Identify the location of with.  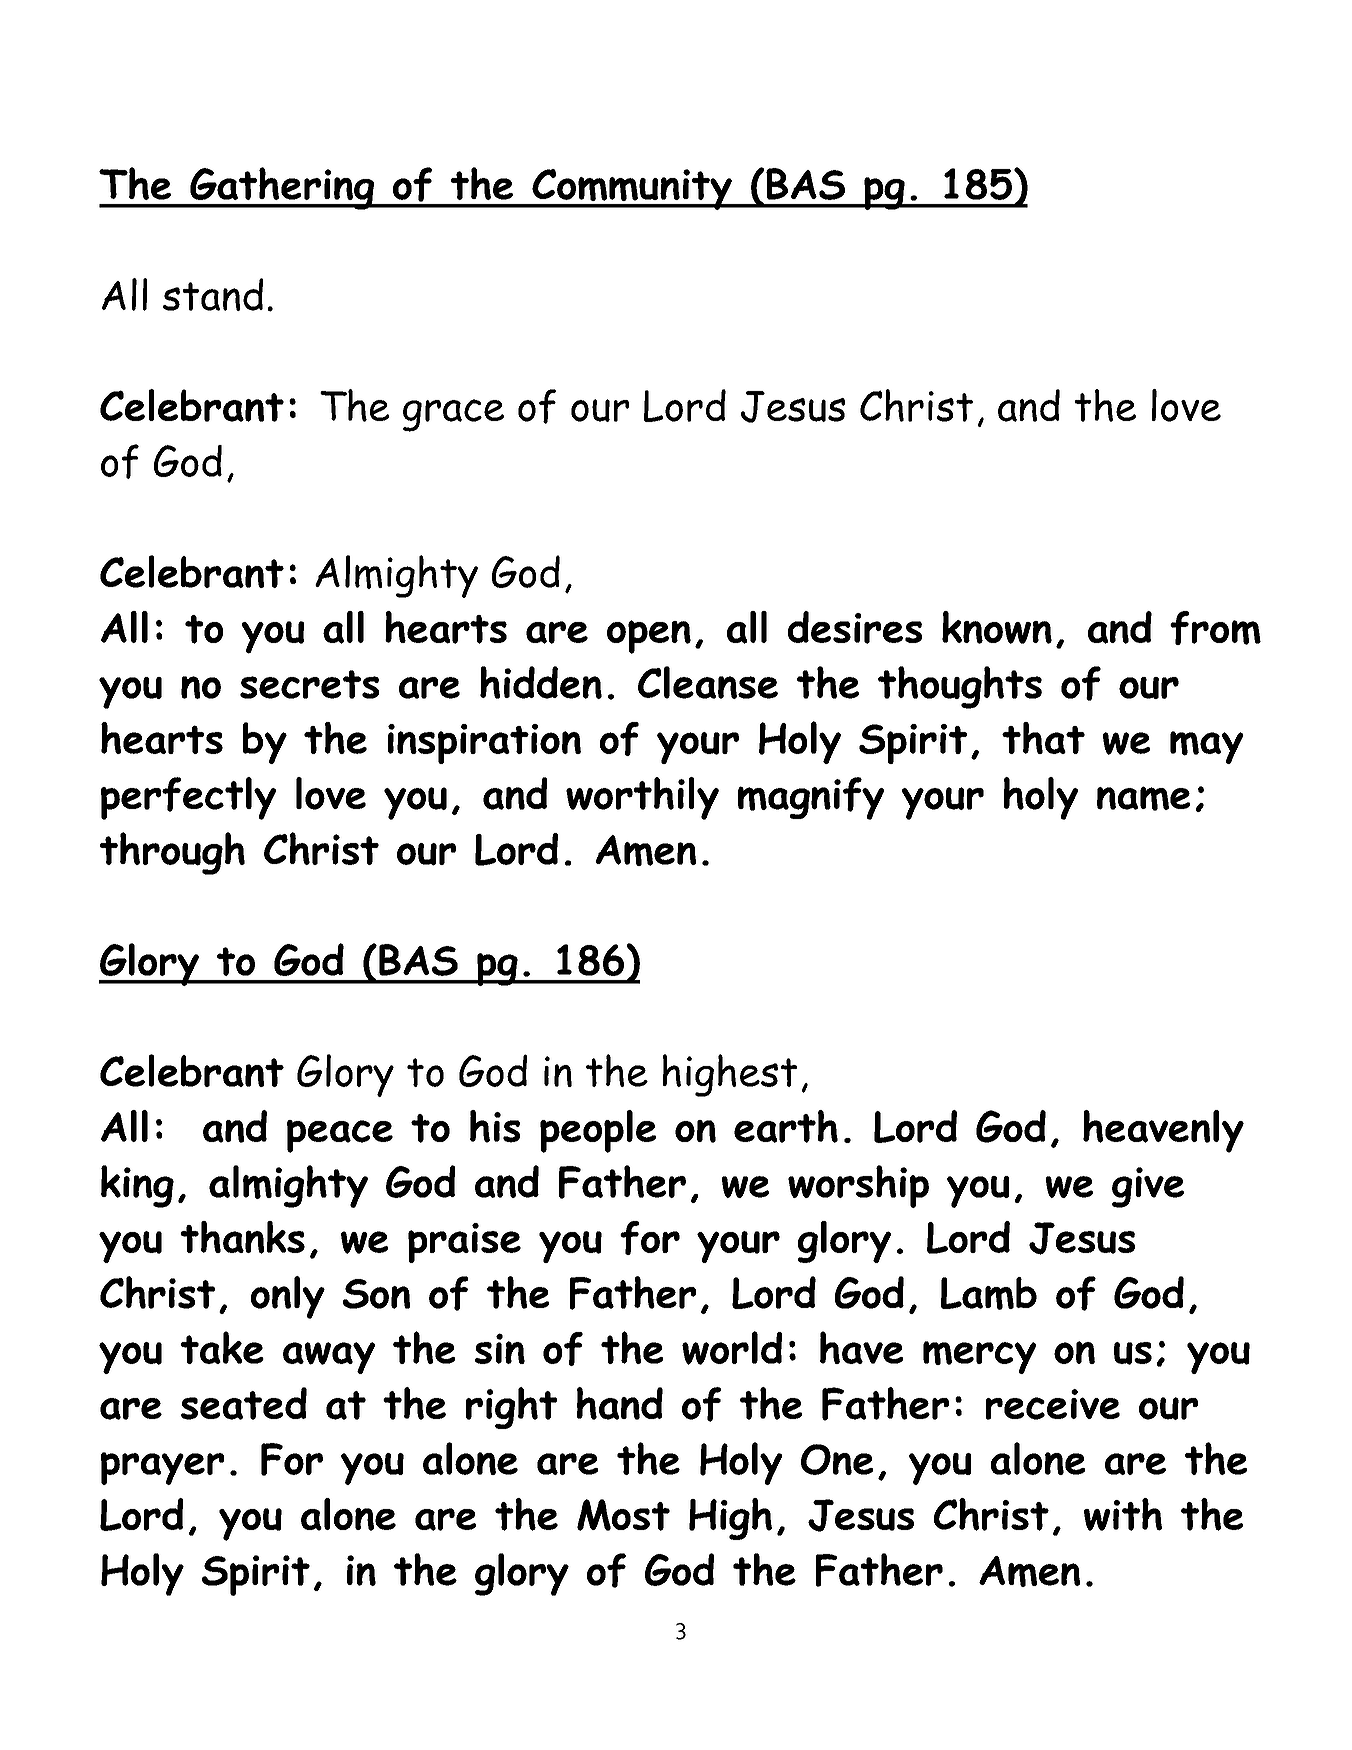
(1123, 1514).
